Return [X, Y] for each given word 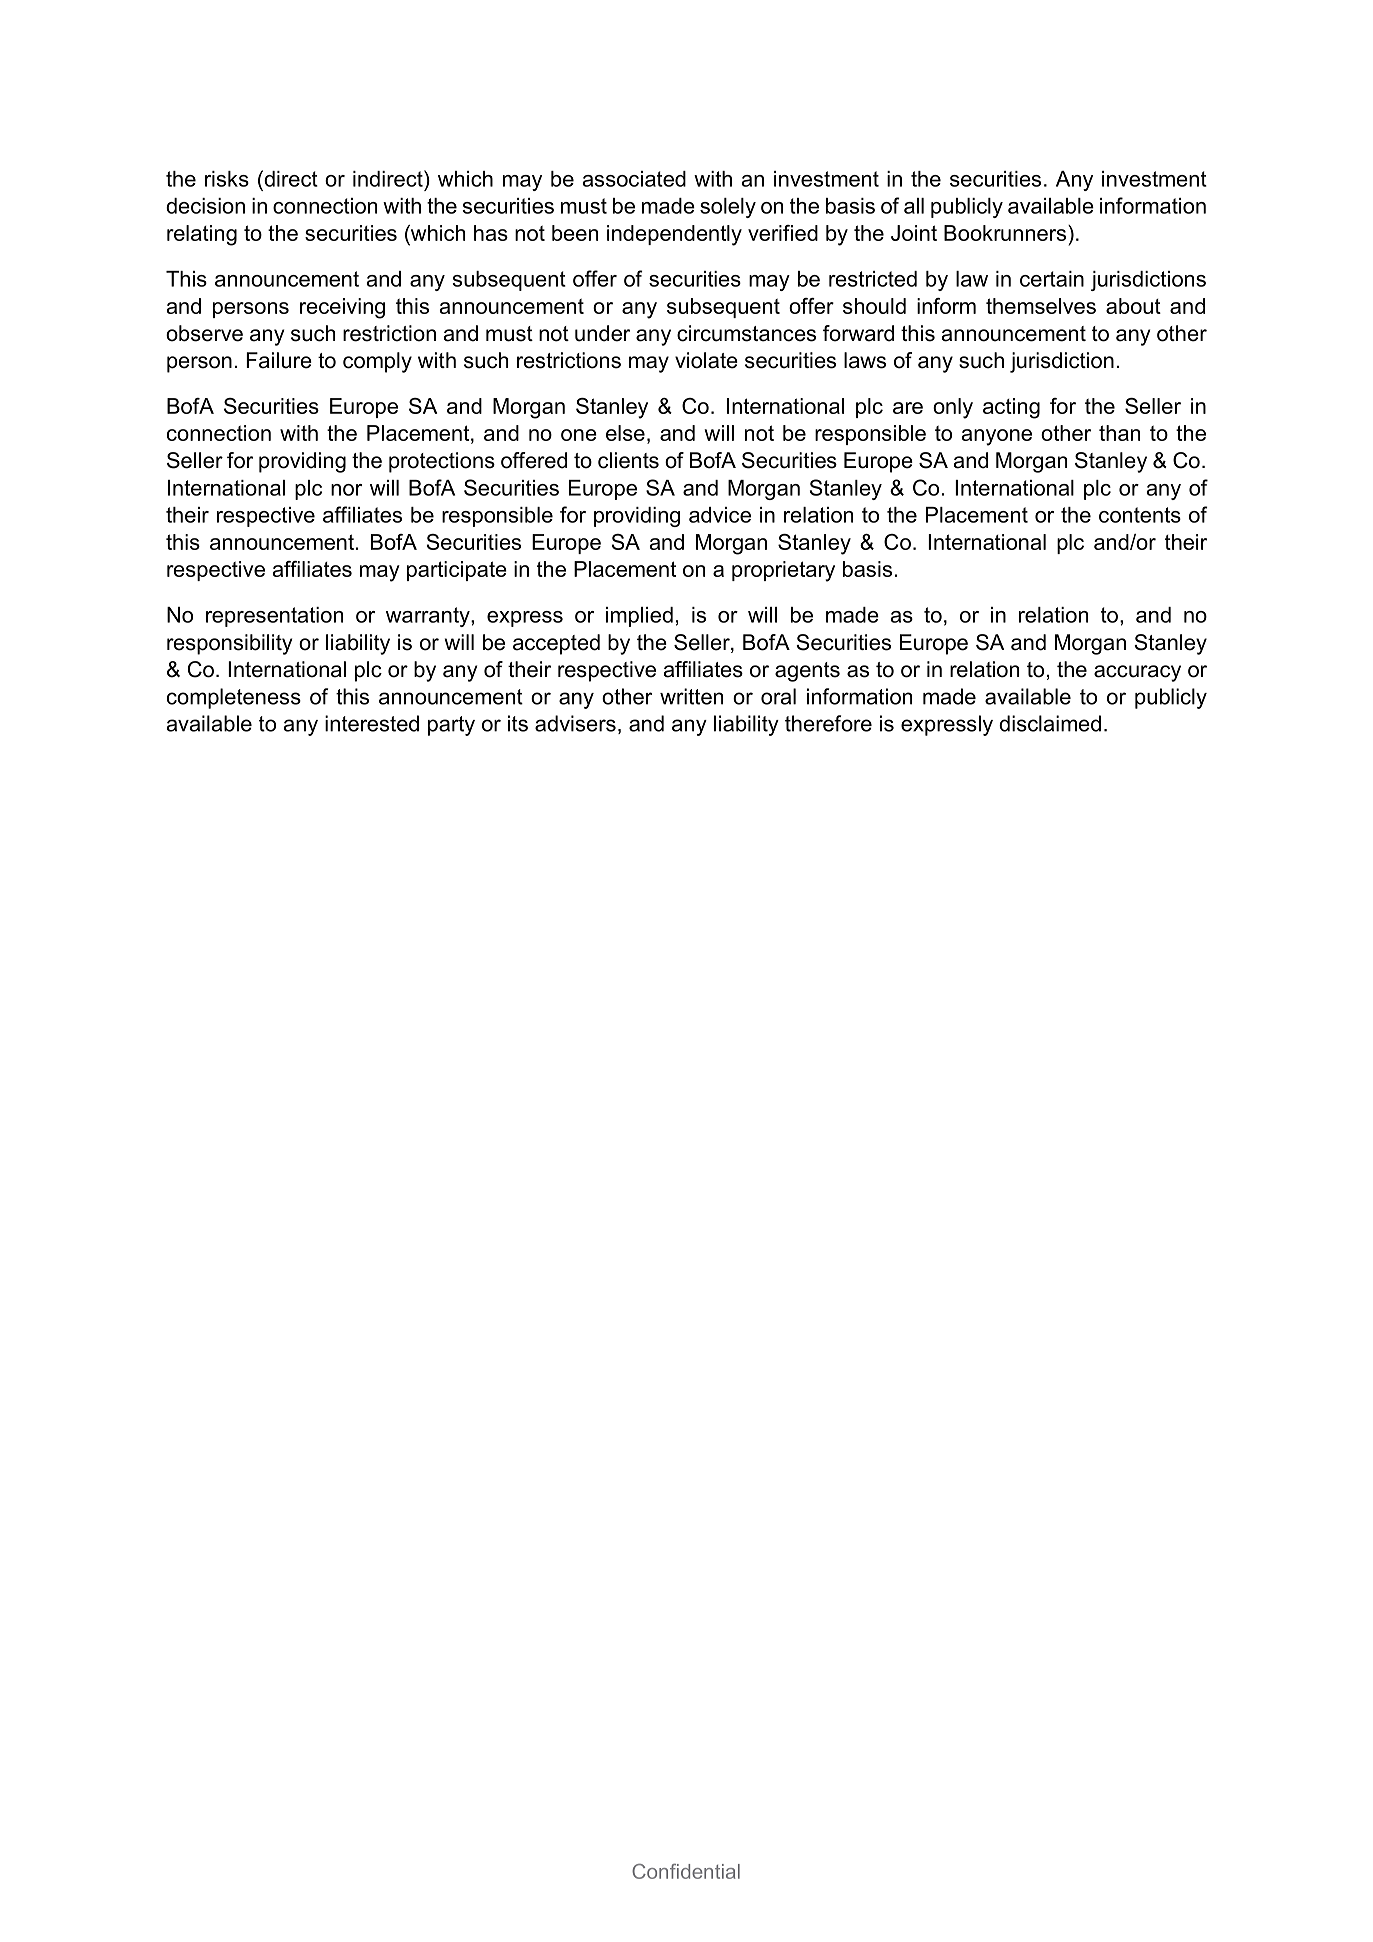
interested [372, 723]
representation [274, 617]
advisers [575, 723]
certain [1052, 279]
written [691, 696]
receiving [342, 308]
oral [778, 696]
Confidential [686, 1871]
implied [639, 617]
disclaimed [1050, 723]
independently [674, 235]
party [451, 726]
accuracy [1137, 673]
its [518, 723]
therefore [828, 723]
